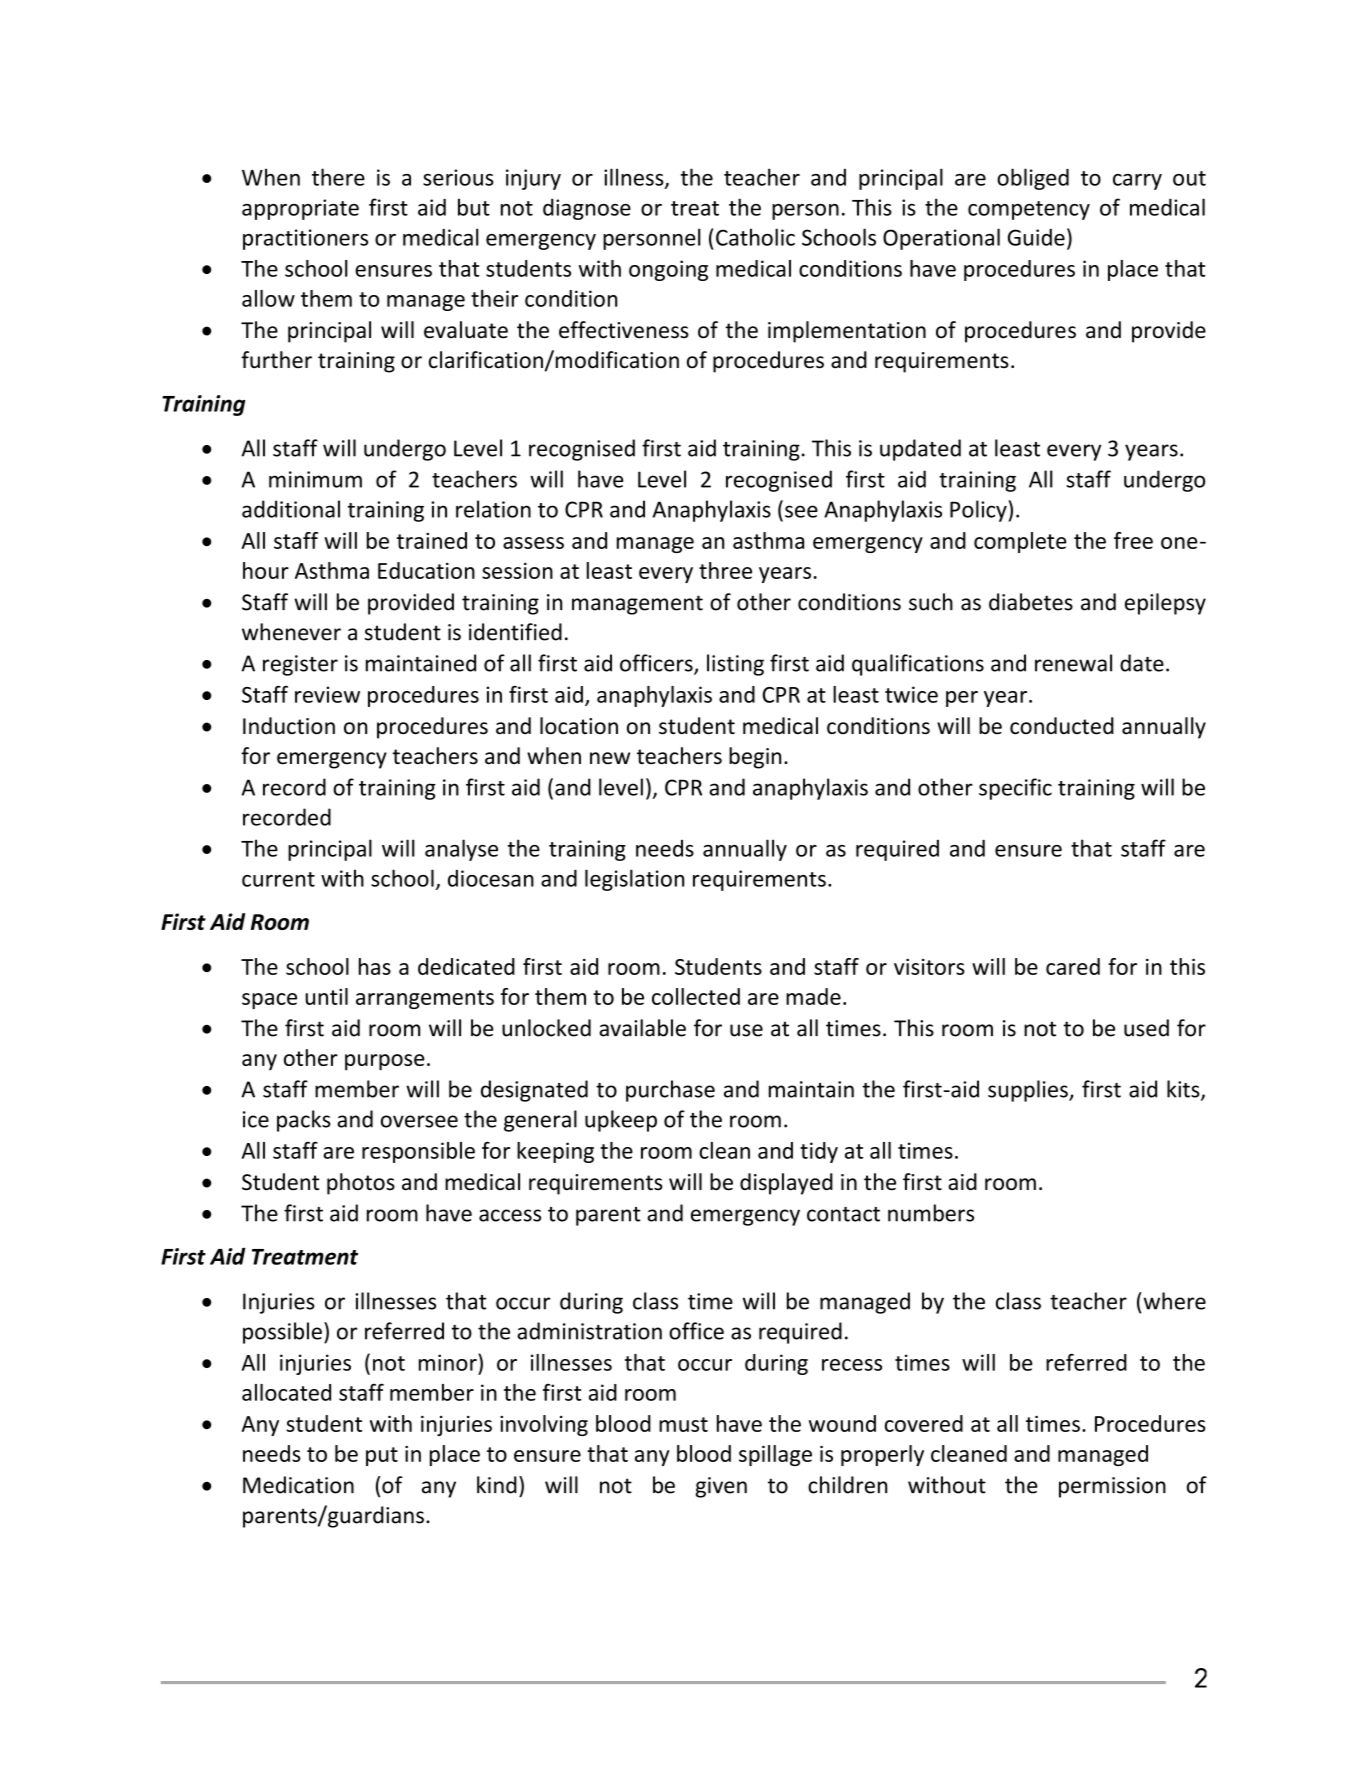 Image resolution: width=1367 pixels, height=1769 pixels. What do you see at coordinates (1073, 663) in the screenshot?
I see `renewal` at bounding box center [1073, 663].
